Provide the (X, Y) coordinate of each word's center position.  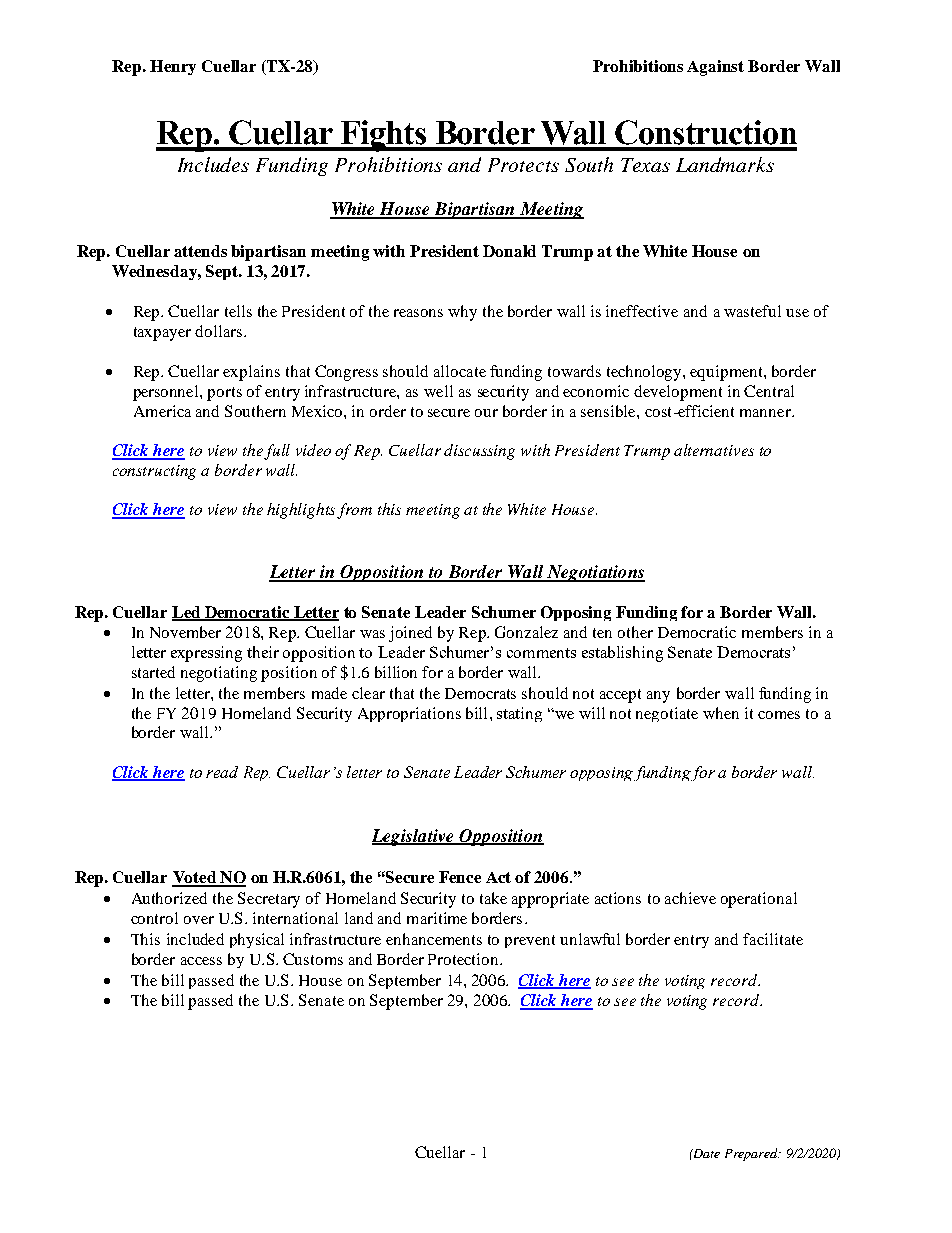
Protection (464, 959)
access (201, 961)
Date (706, 1153)
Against (715, 68)
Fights (384, 136)
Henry (173, 67)
